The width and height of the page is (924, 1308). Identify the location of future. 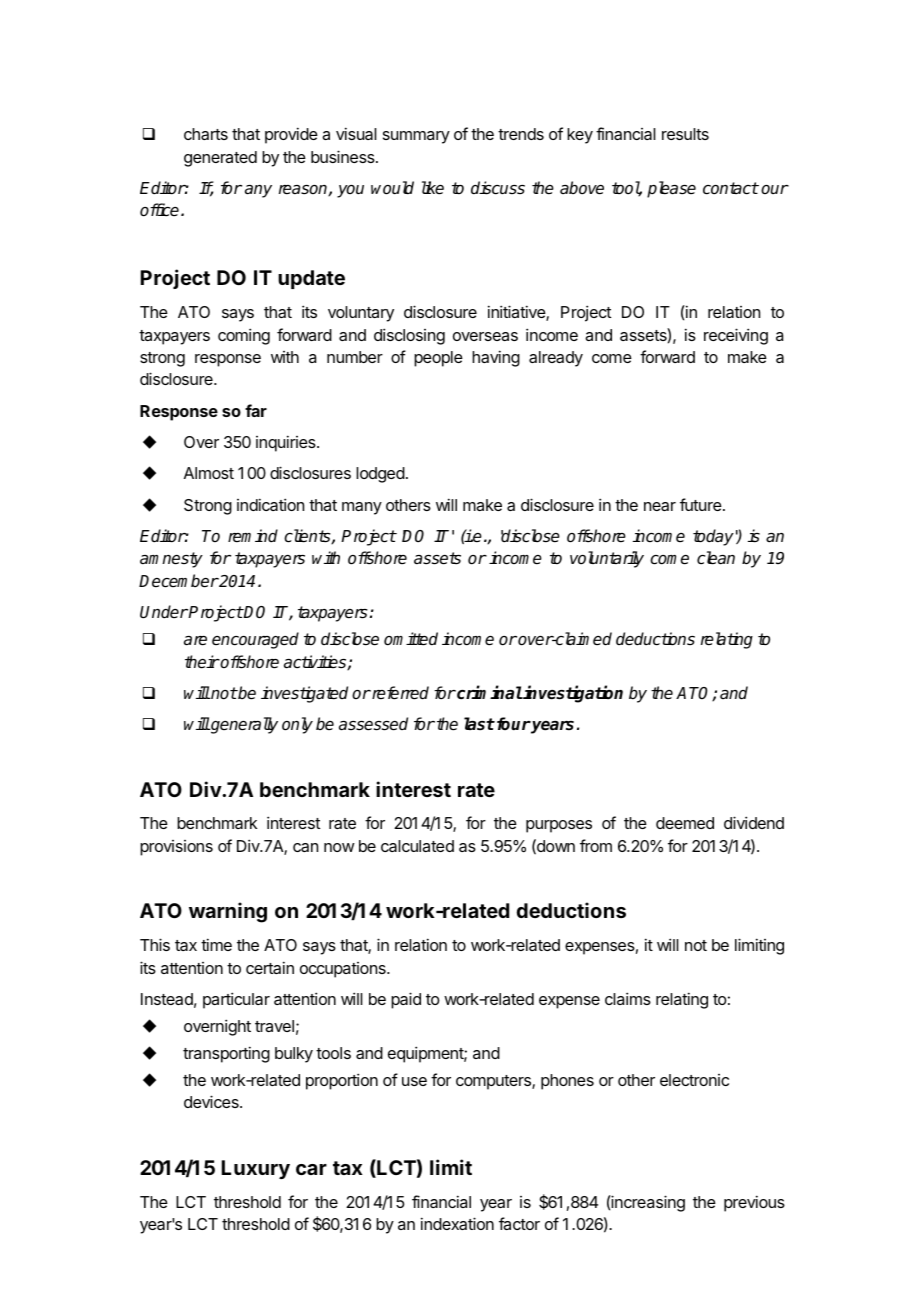
(701, 504).
